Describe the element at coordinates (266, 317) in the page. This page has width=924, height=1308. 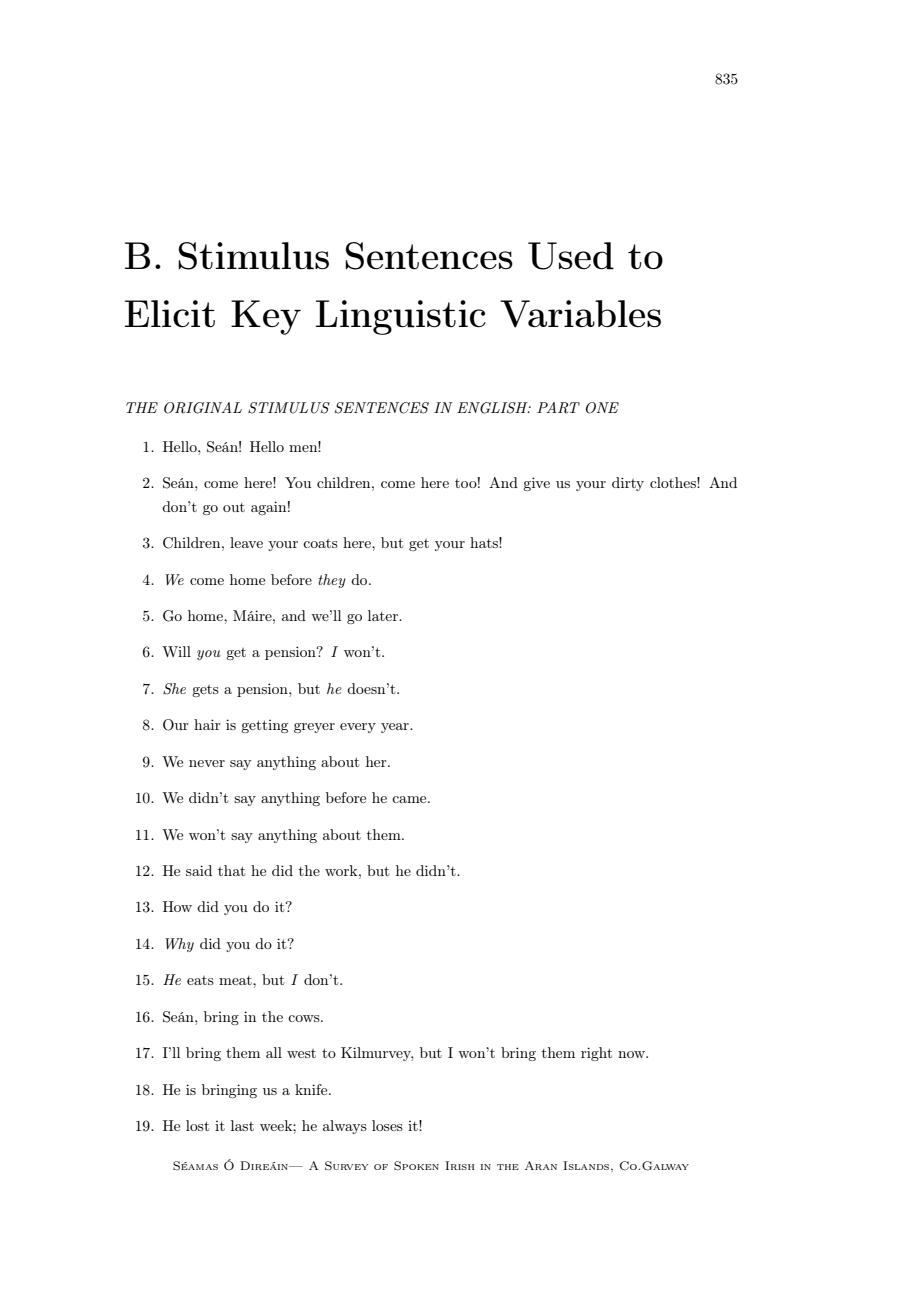
I see `Key` at that location.
